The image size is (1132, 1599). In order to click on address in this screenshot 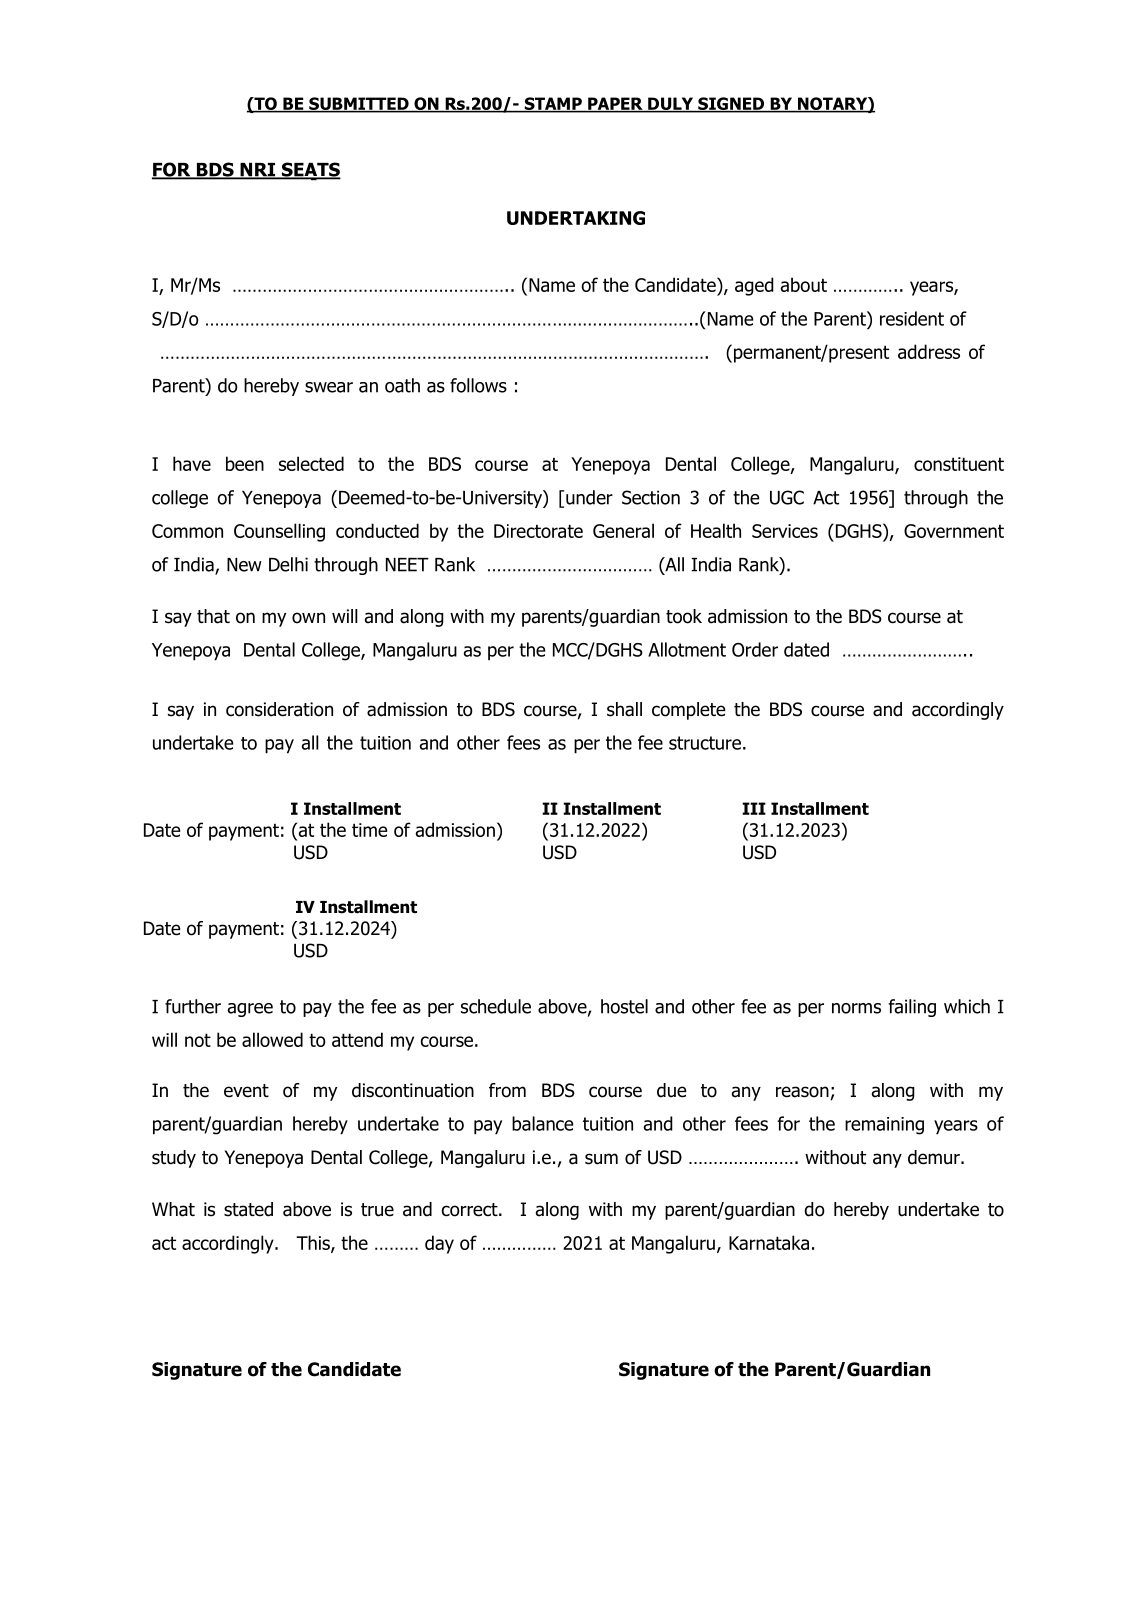, I will do `click(929, 351)`.
